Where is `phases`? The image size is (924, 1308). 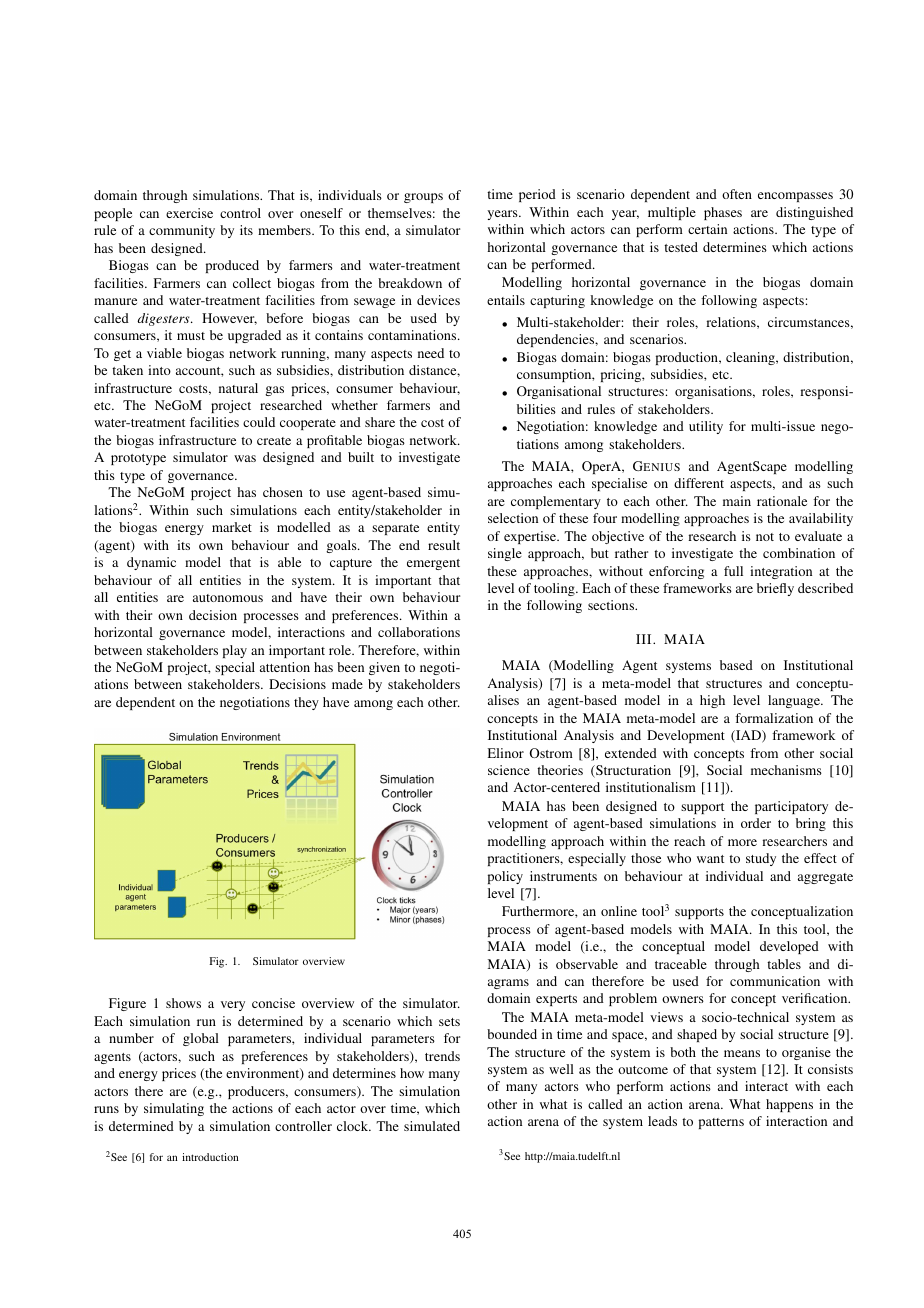 phases is located at coordinates (723, 213).
